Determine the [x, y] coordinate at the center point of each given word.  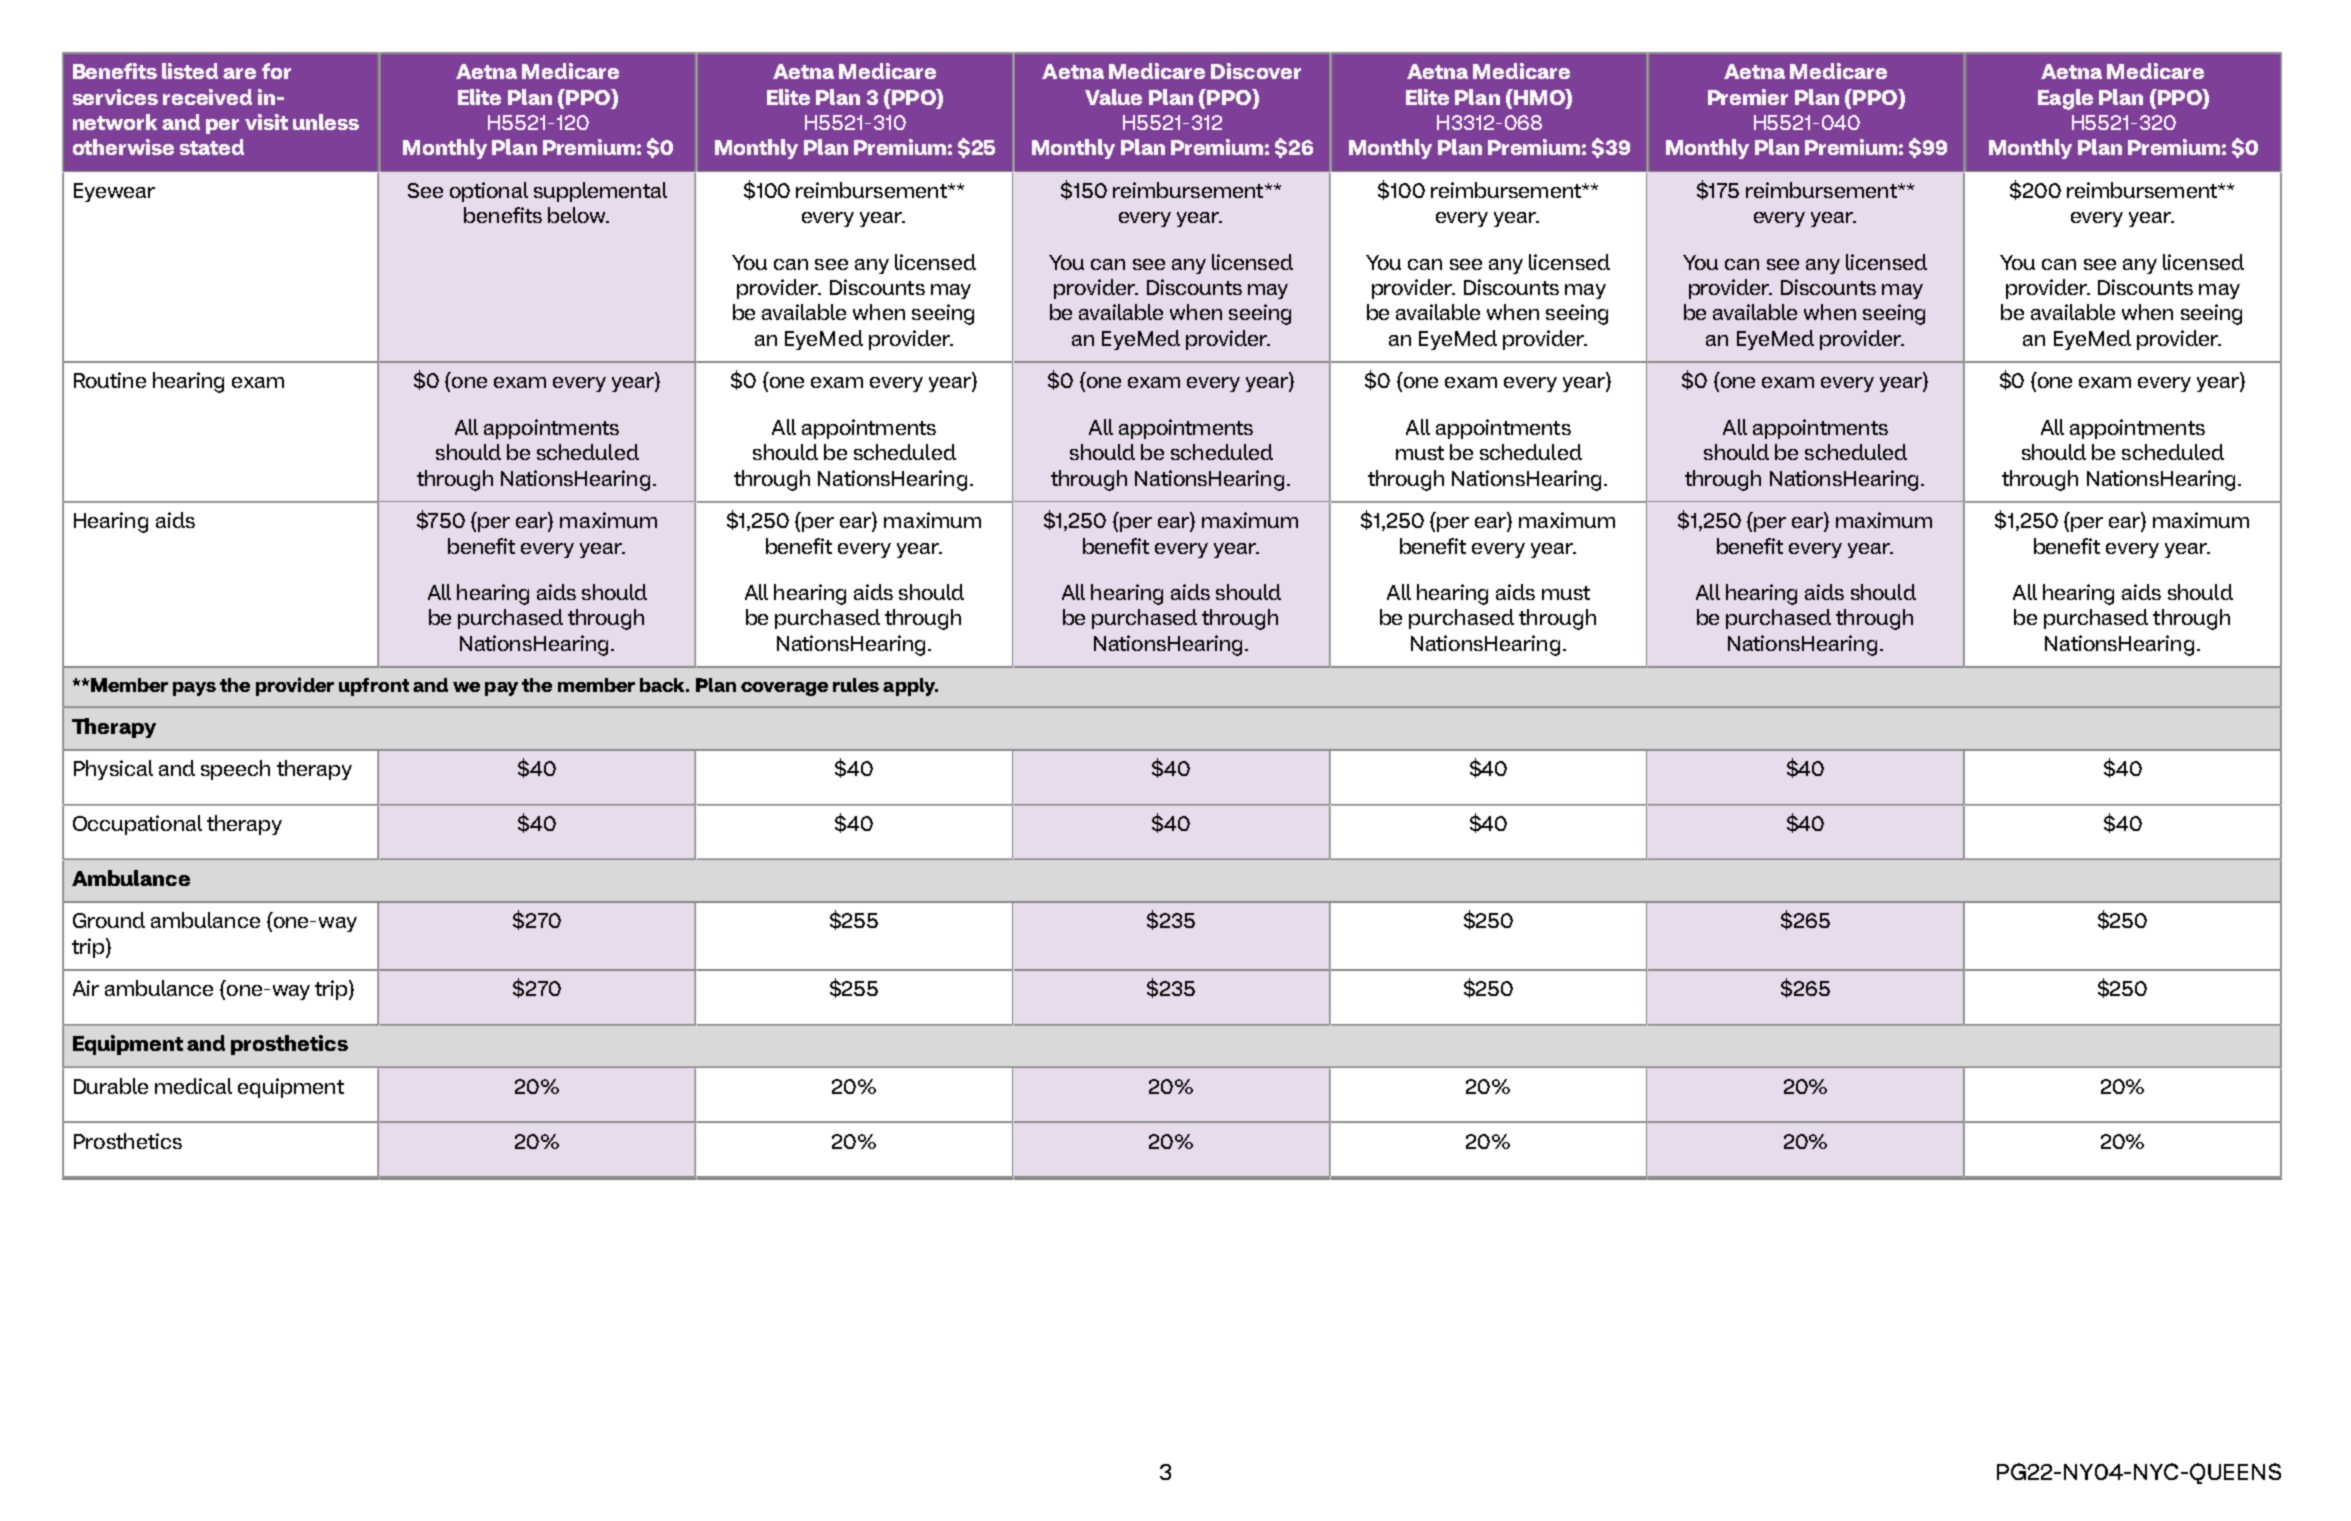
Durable [111, 1086]
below [578, 215]
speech [235, 770]
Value [1113, 97]
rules [856, 685]
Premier [1748, 97]
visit [266, 122]
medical [193, 1086]
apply [910, 687]
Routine [110, 380]
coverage [784, 689]
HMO [1539, 97]
